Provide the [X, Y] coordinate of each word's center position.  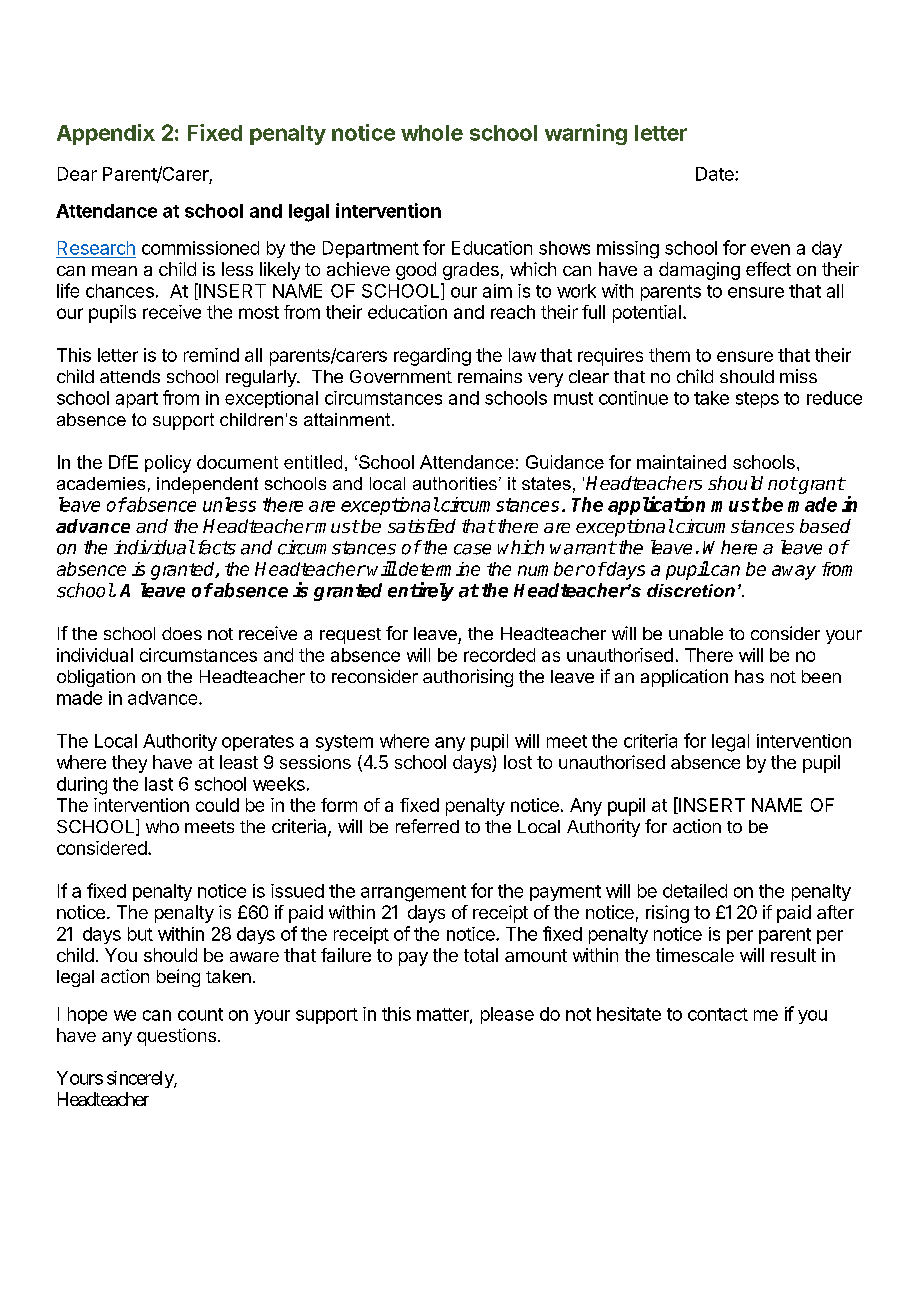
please [507, 1015]
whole [432, 133]
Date [716, 174]
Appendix [106, 134]
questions [176, 1037]
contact [718, 1014]
